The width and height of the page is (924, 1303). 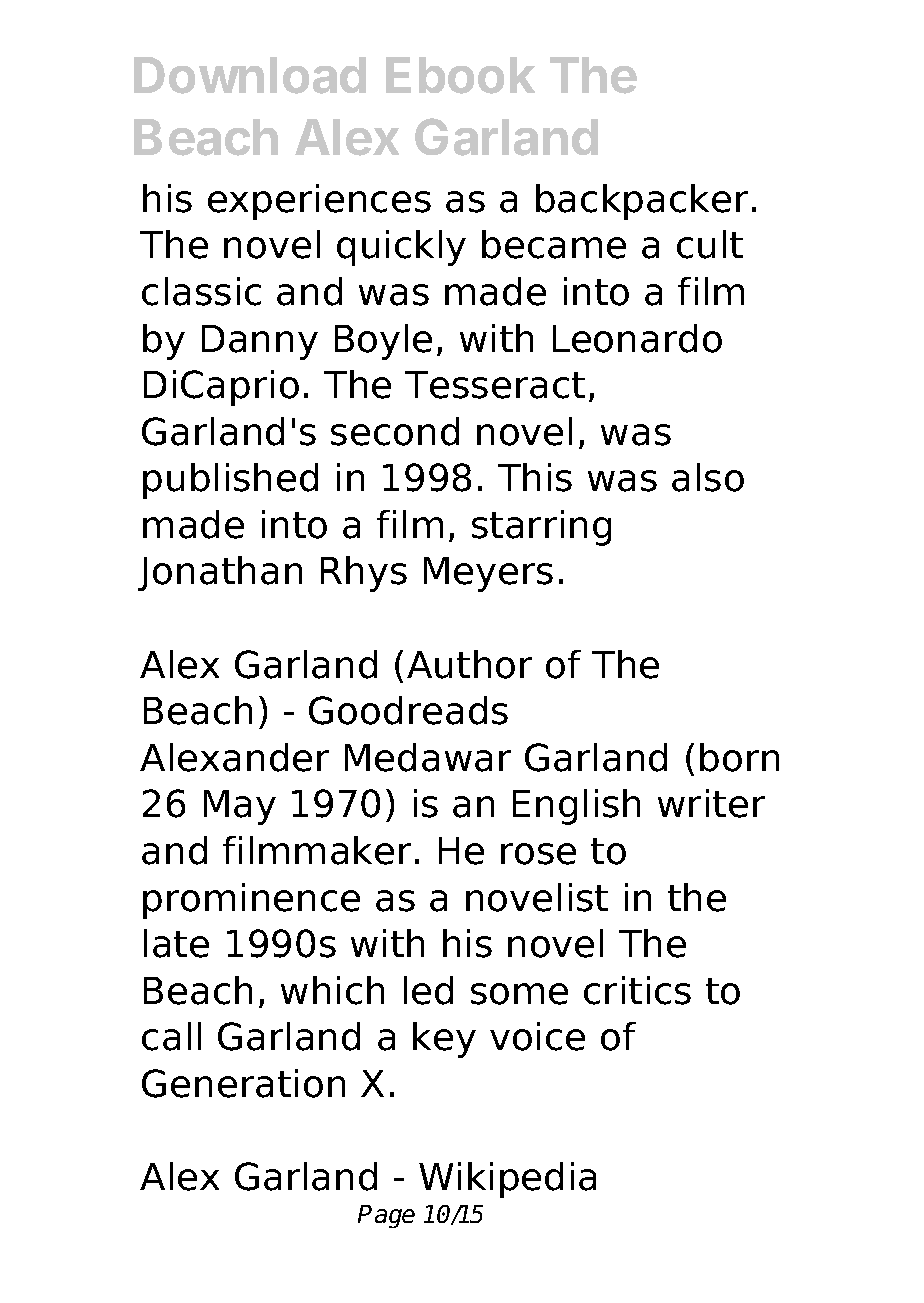 I want to click on born, so click(x=739, y=757).
